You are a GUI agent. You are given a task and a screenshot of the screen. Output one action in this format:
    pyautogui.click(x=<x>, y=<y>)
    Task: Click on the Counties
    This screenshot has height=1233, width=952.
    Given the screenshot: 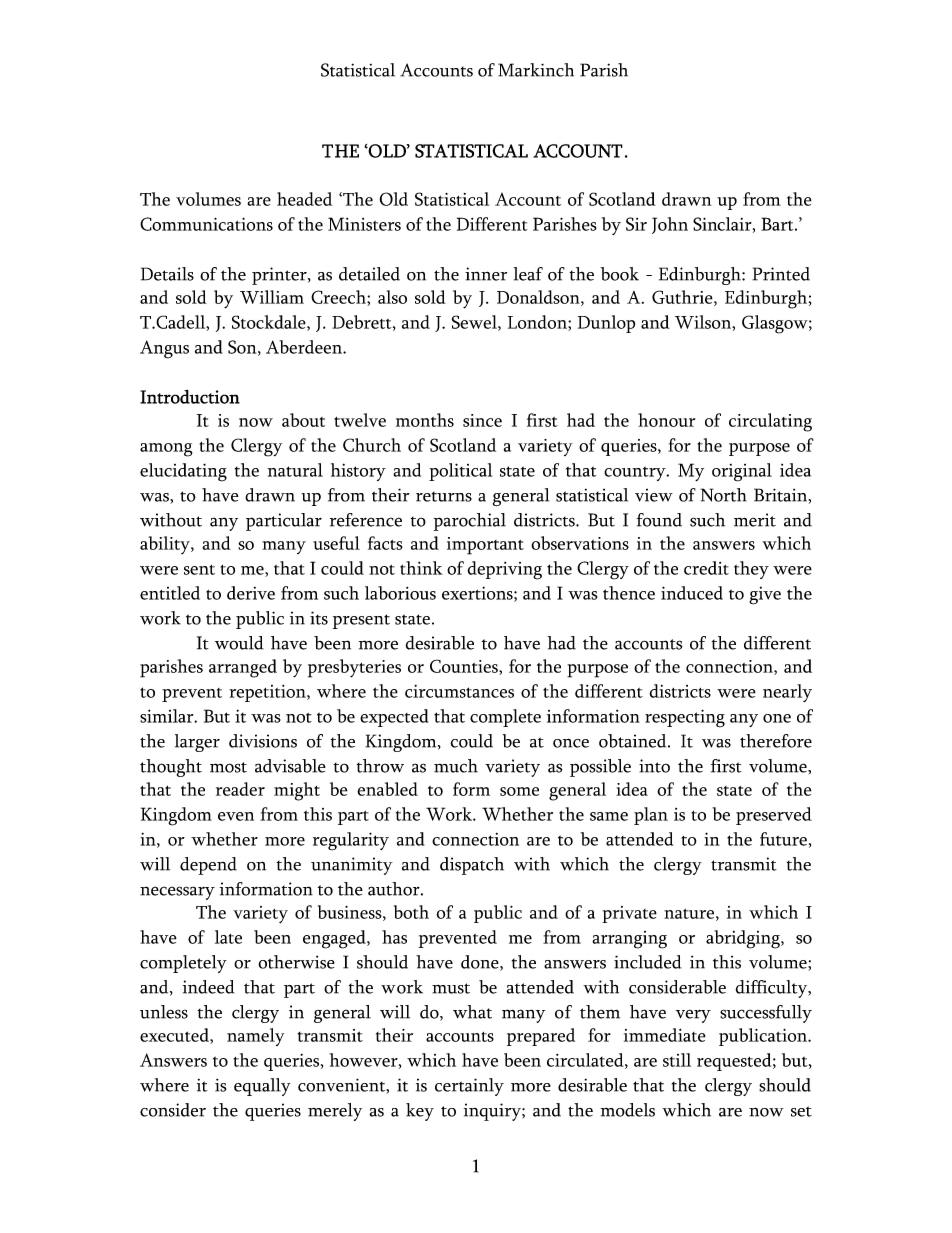 What is the action you would take?
    pyautogui.click(x=465, y=667)
